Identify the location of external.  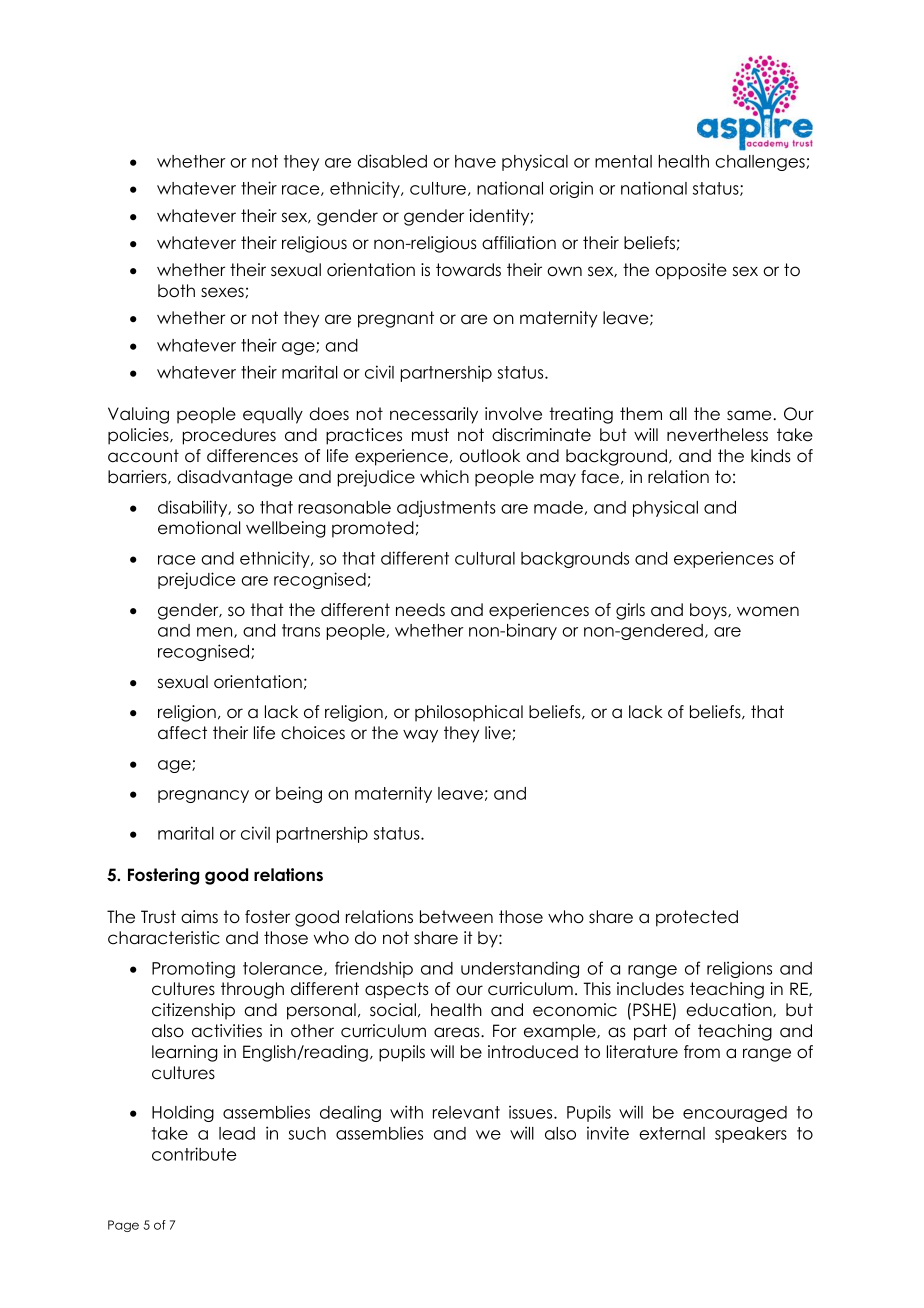
(672, 1133).
